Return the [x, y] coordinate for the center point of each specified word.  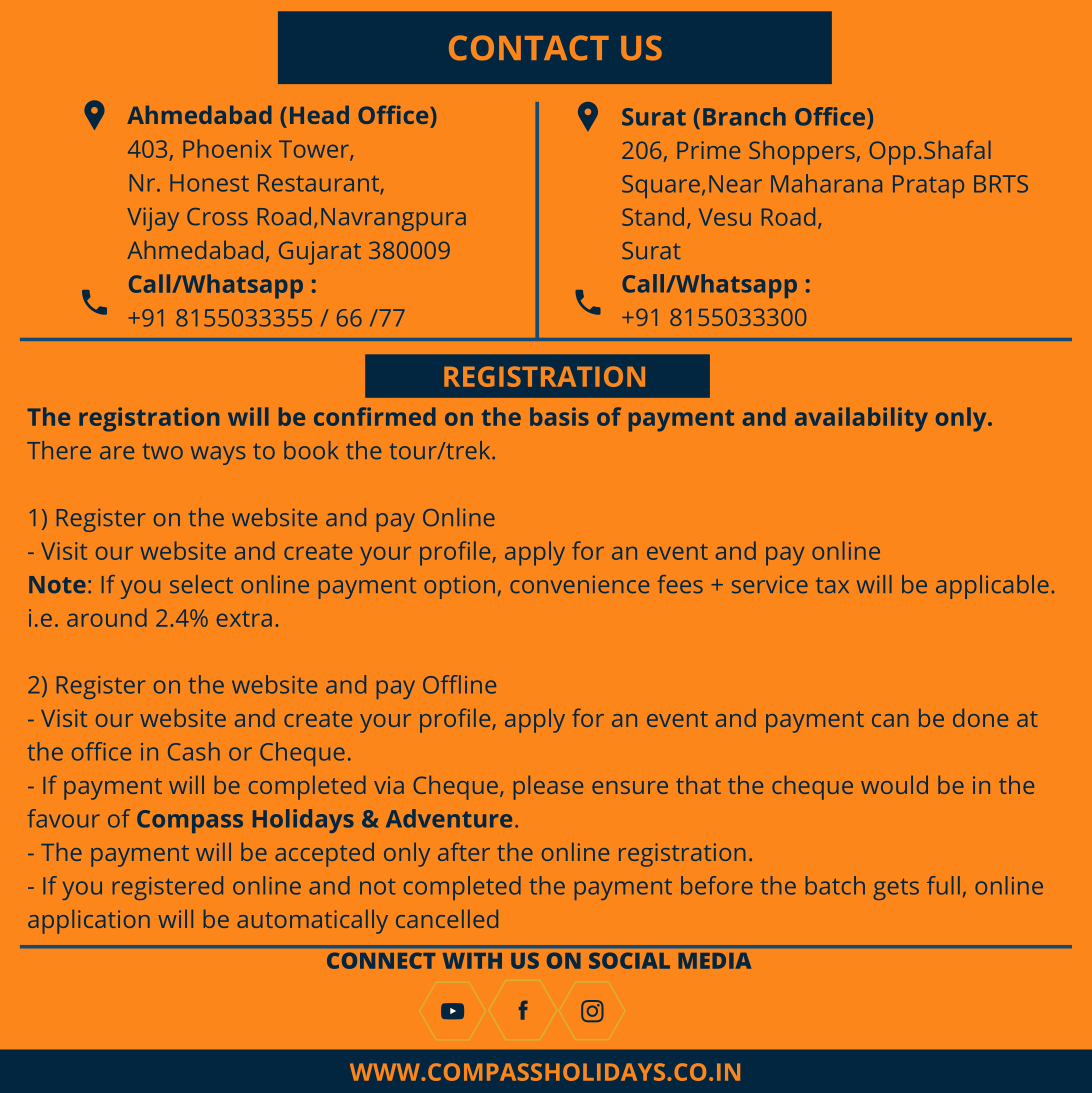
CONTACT [529, 48]
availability [861, 419]
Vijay [153, 219]
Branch [744, 116]
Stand [653, 216]
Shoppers [802, 153]
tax [832, 585]
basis [559, 416]
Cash [194, 751]
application [89, 922]
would [894, 785]
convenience [579, 584]
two [162, 451]
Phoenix [227, 148]
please [548, 788]
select [201, 584]
